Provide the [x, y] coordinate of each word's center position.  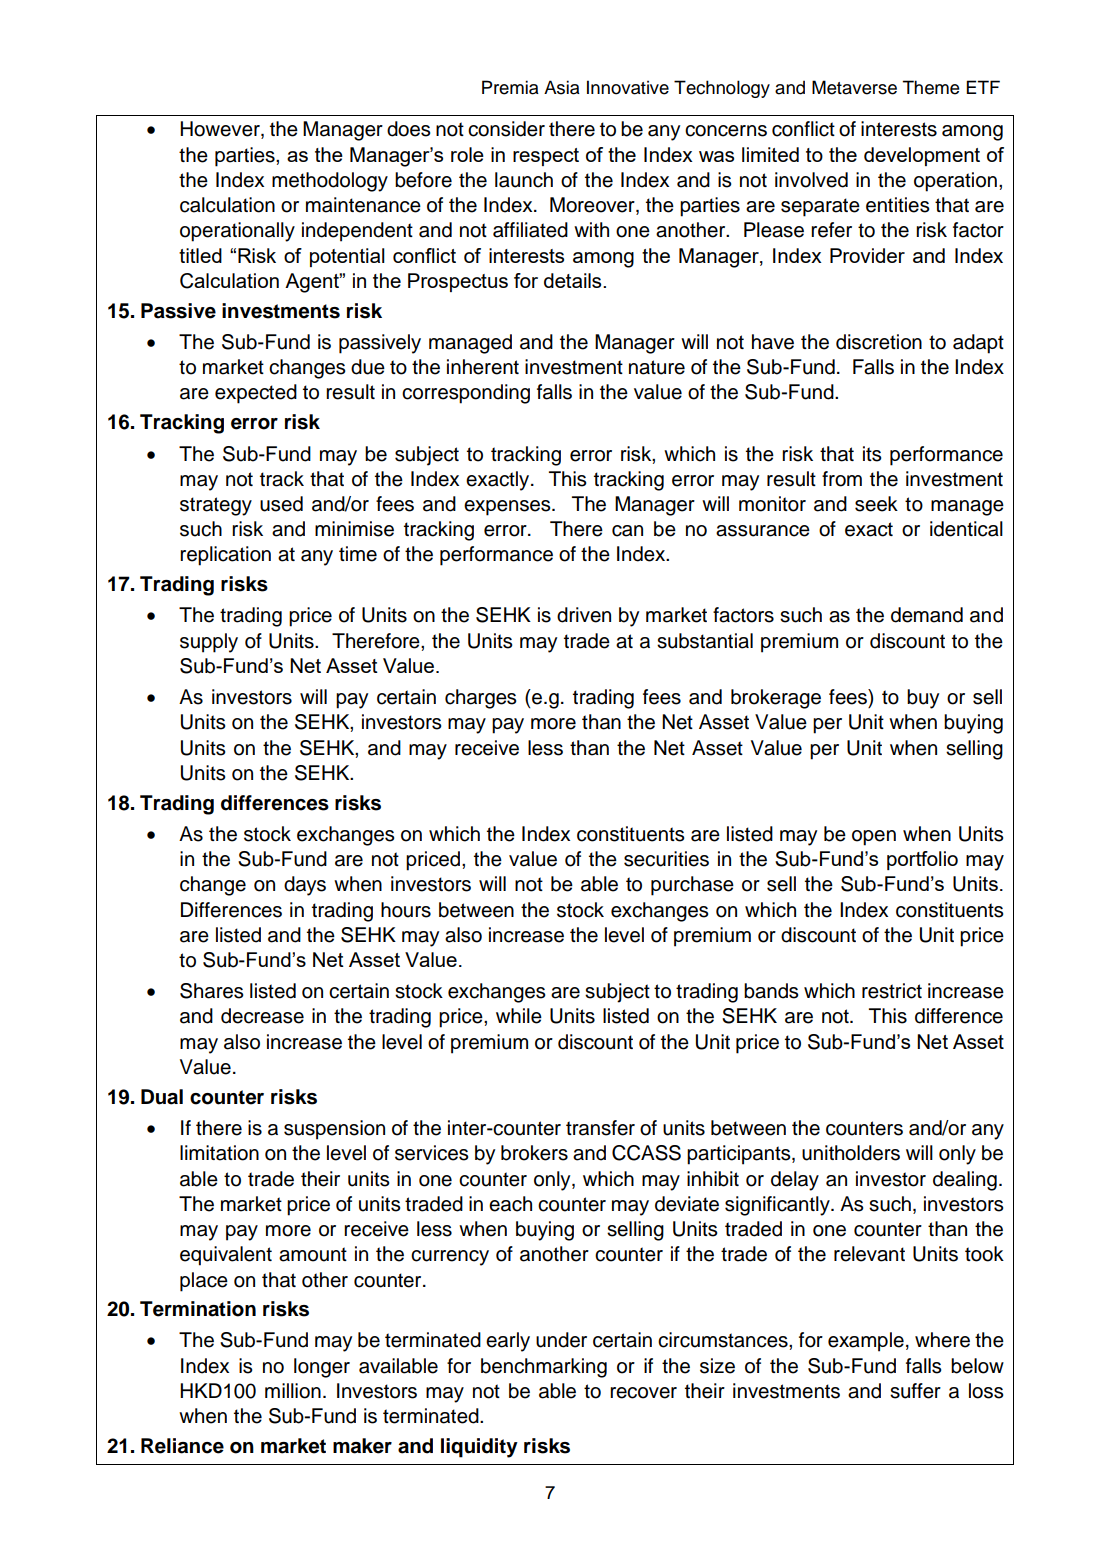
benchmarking [544, 1368]
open [874, 838]
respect [546, 157]
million [293, 1391]
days [305, 886]
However [221, 130]
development [922, 156]
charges [481, 699]
